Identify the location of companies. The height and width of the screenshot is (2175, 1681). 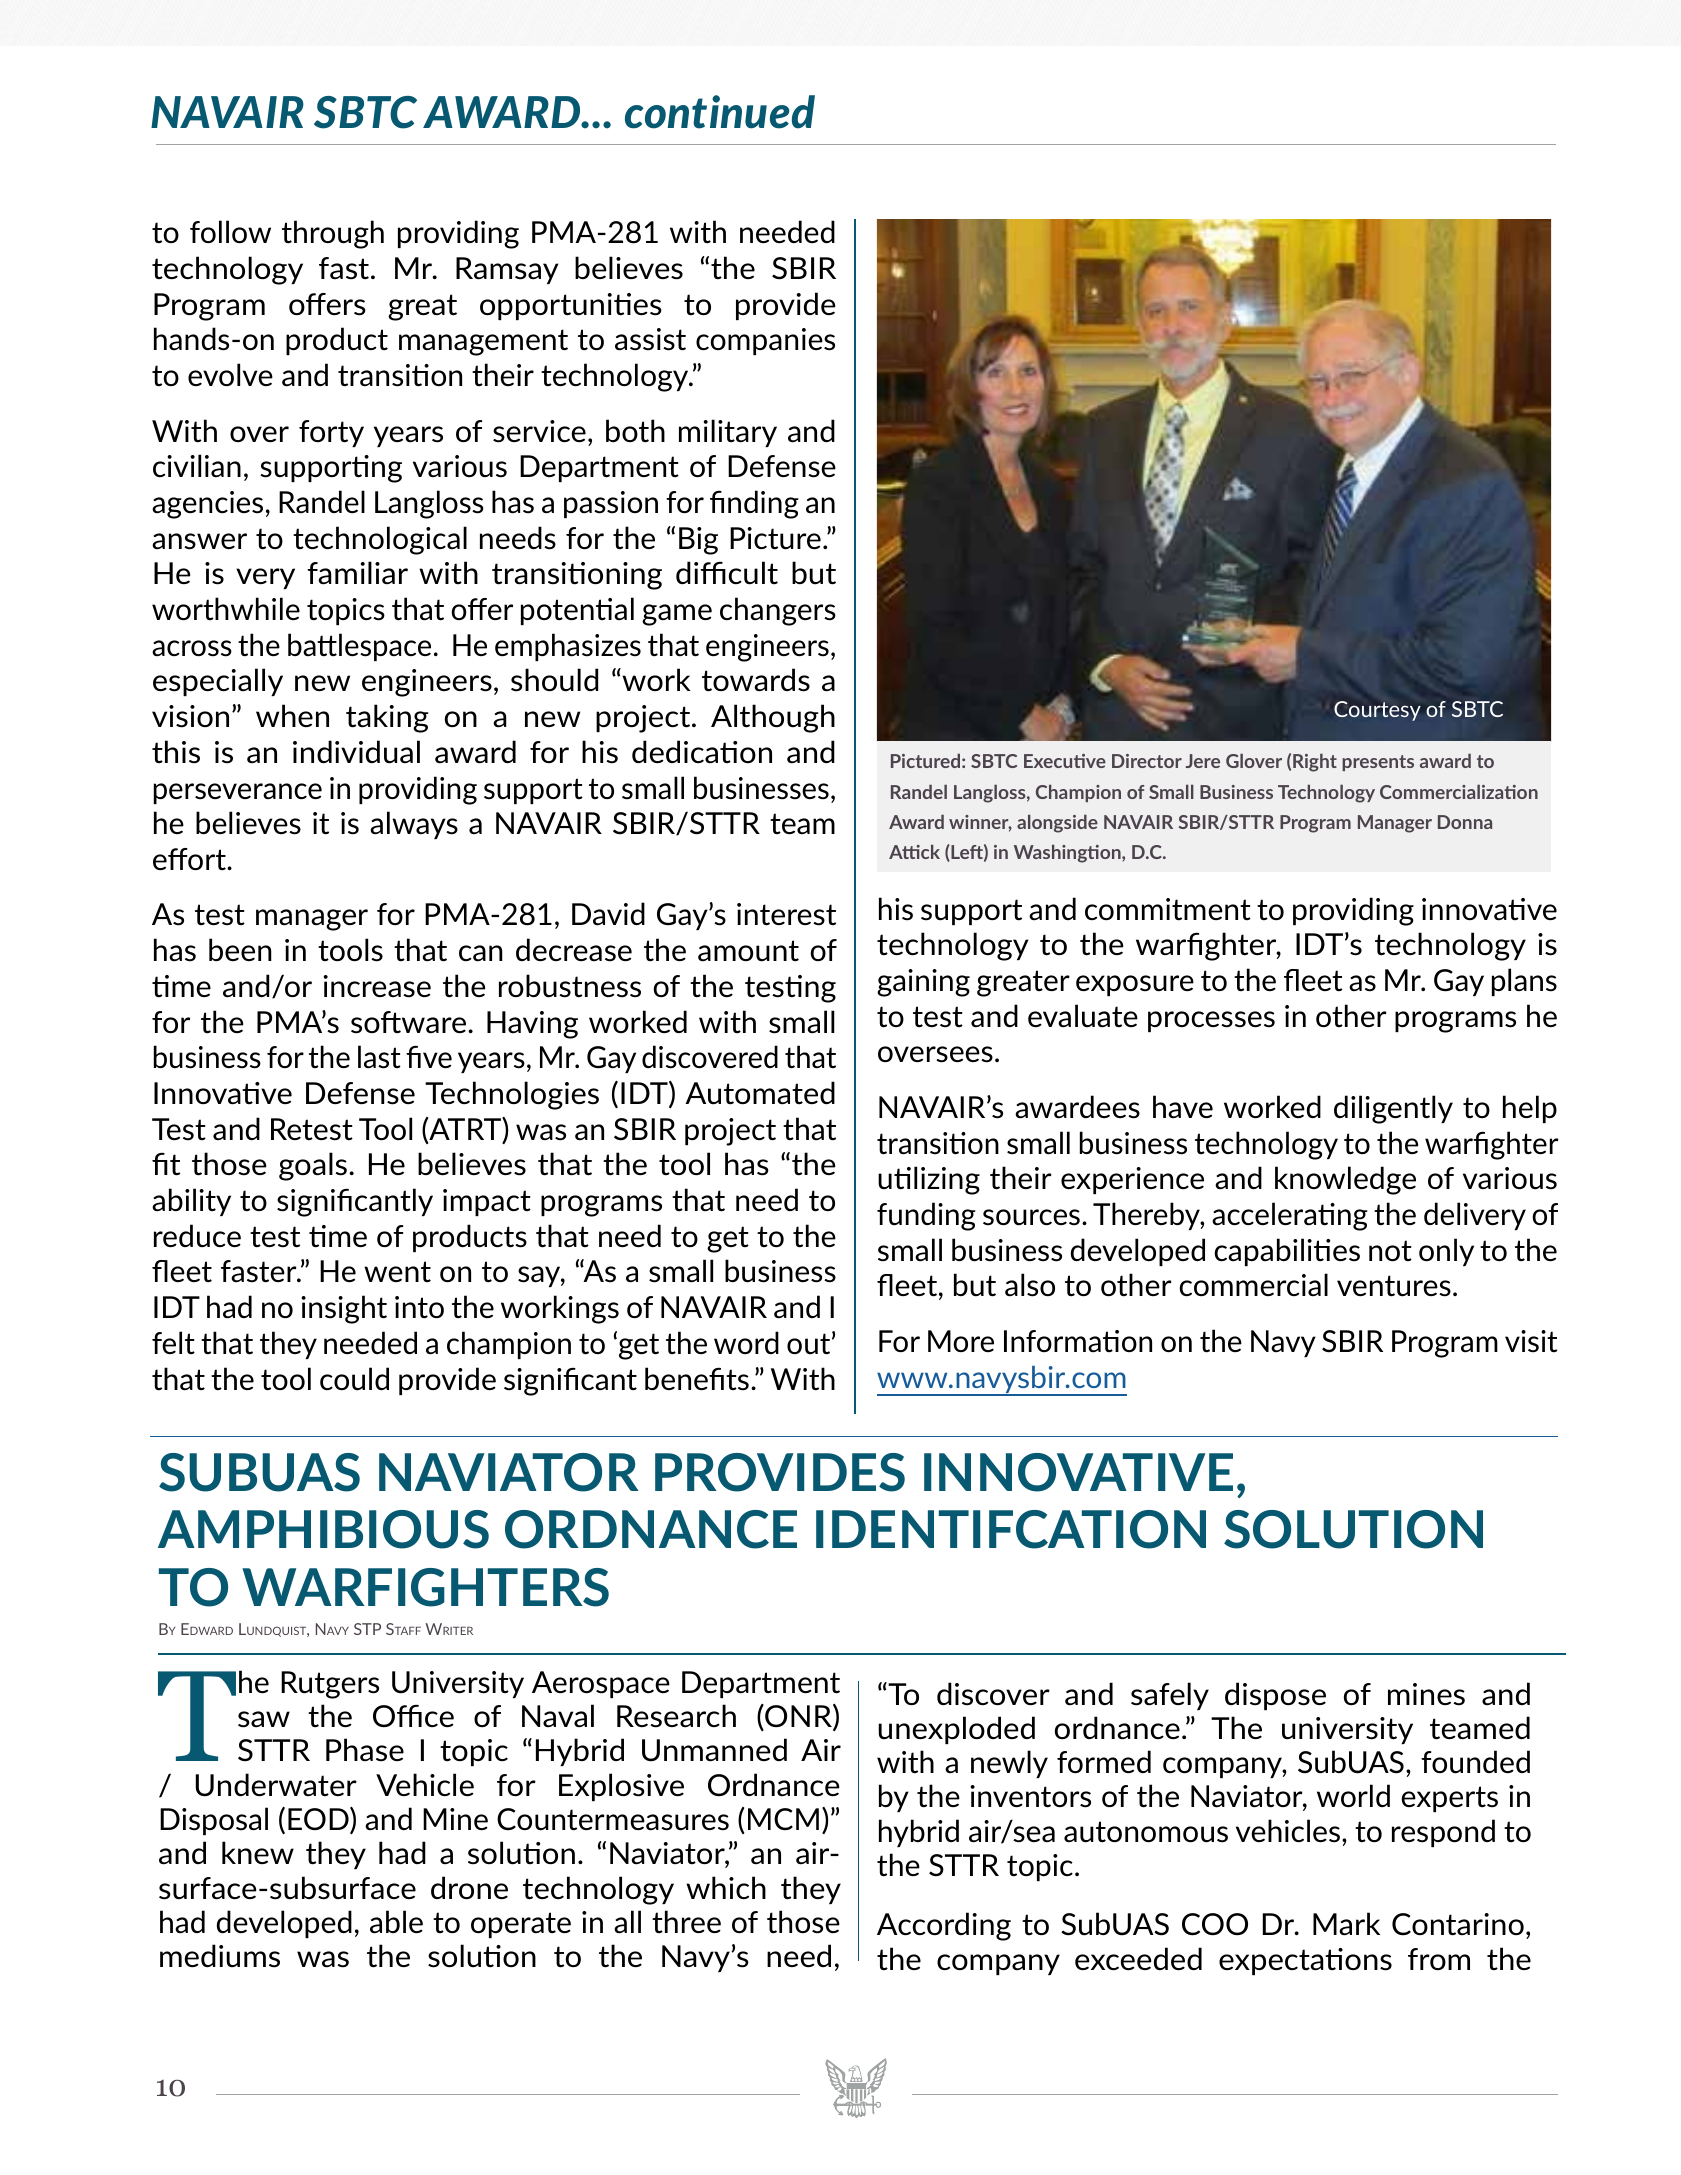
(765, 341).
